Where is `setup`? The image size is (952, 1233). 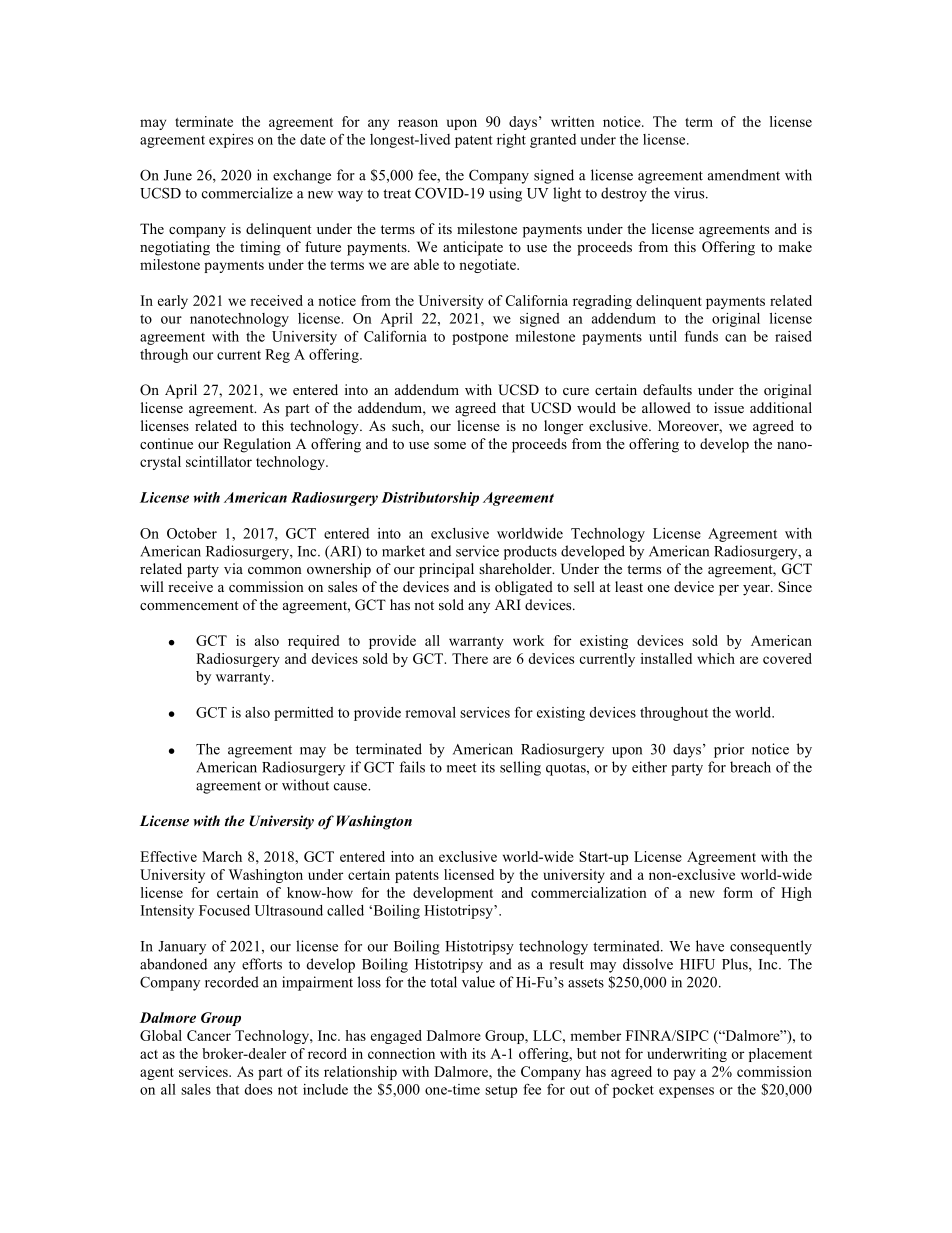
setup is located at coordinates (501, 1092).
